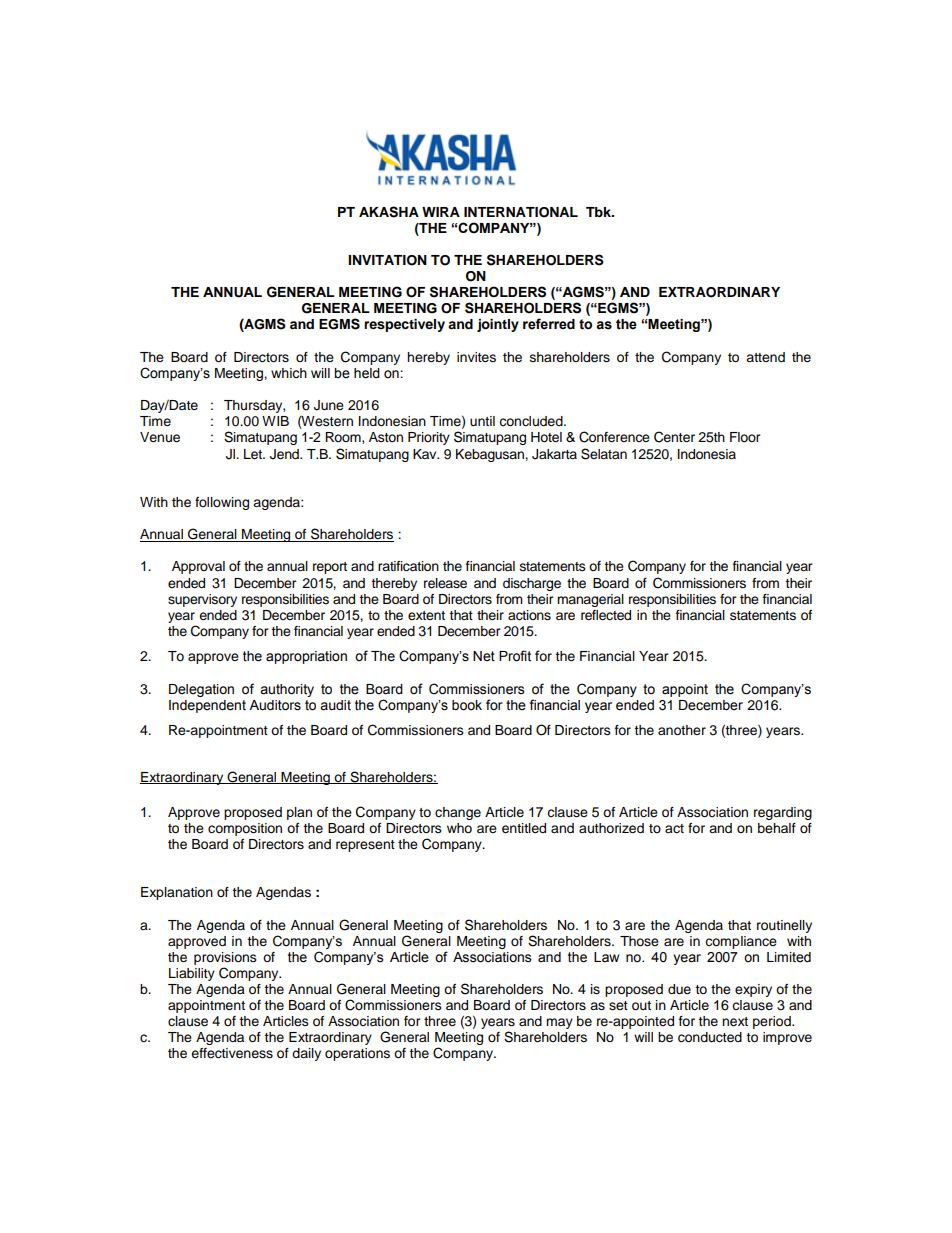 The width and height of the page is (952, 1233). I want to click on INVITATION, so click(387, 260).
